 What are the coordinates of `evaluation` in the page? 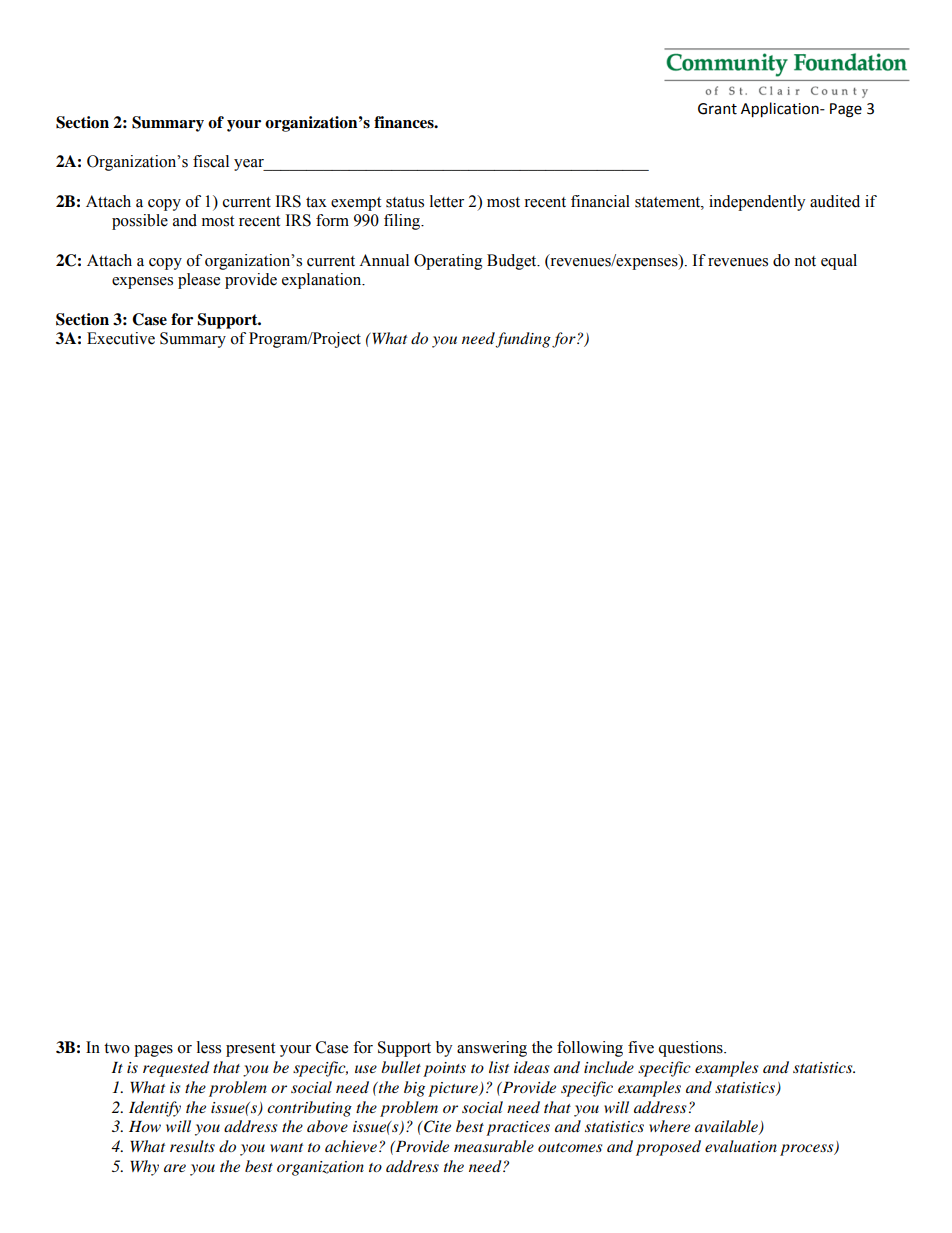 It's located at (741, 1146).
